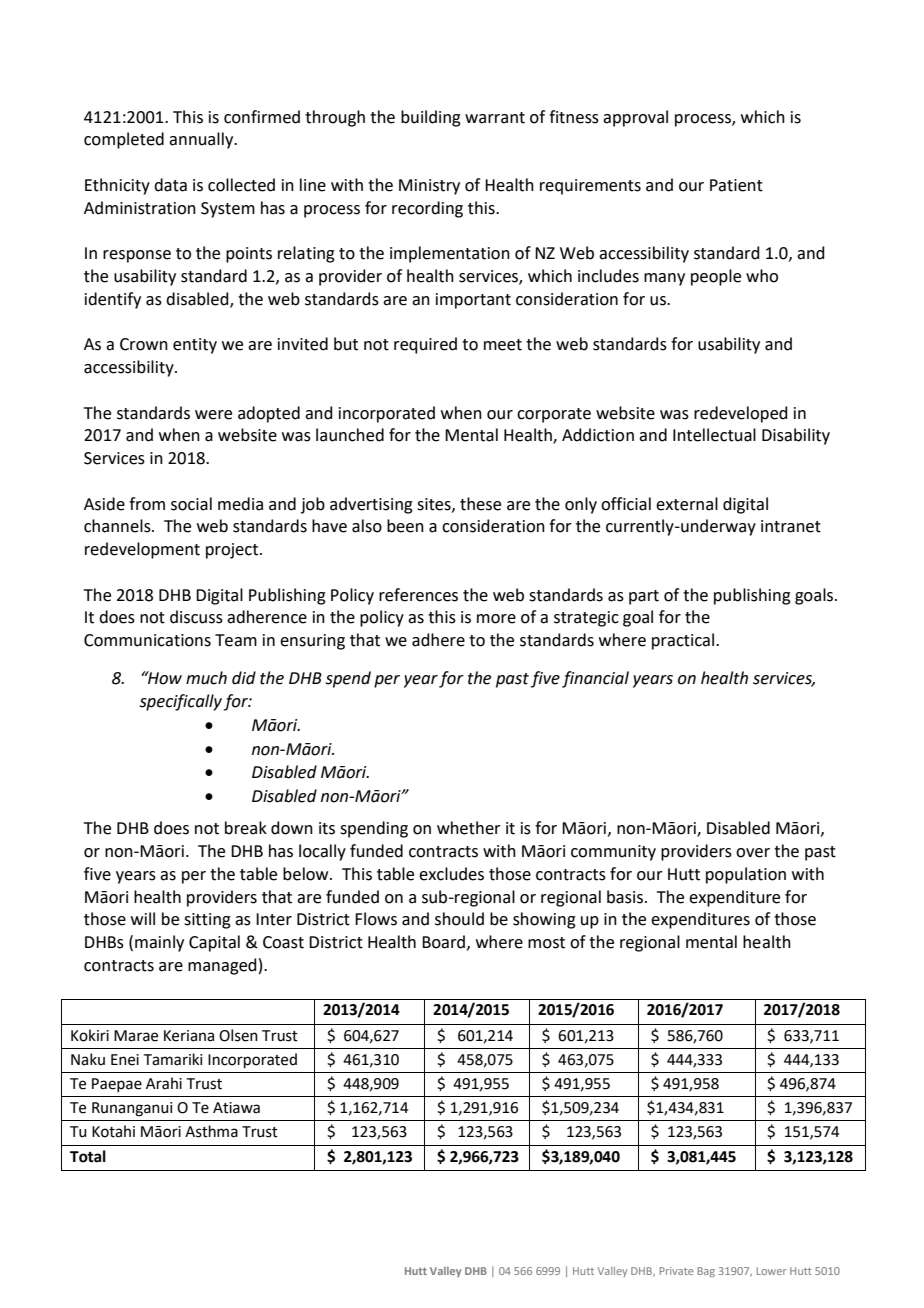 The height and width of the screenshot is (1308, 924). What do you see at coordinates (350, 435) in the screenshot?
I see `launched` at bounding box center [350, 435].
